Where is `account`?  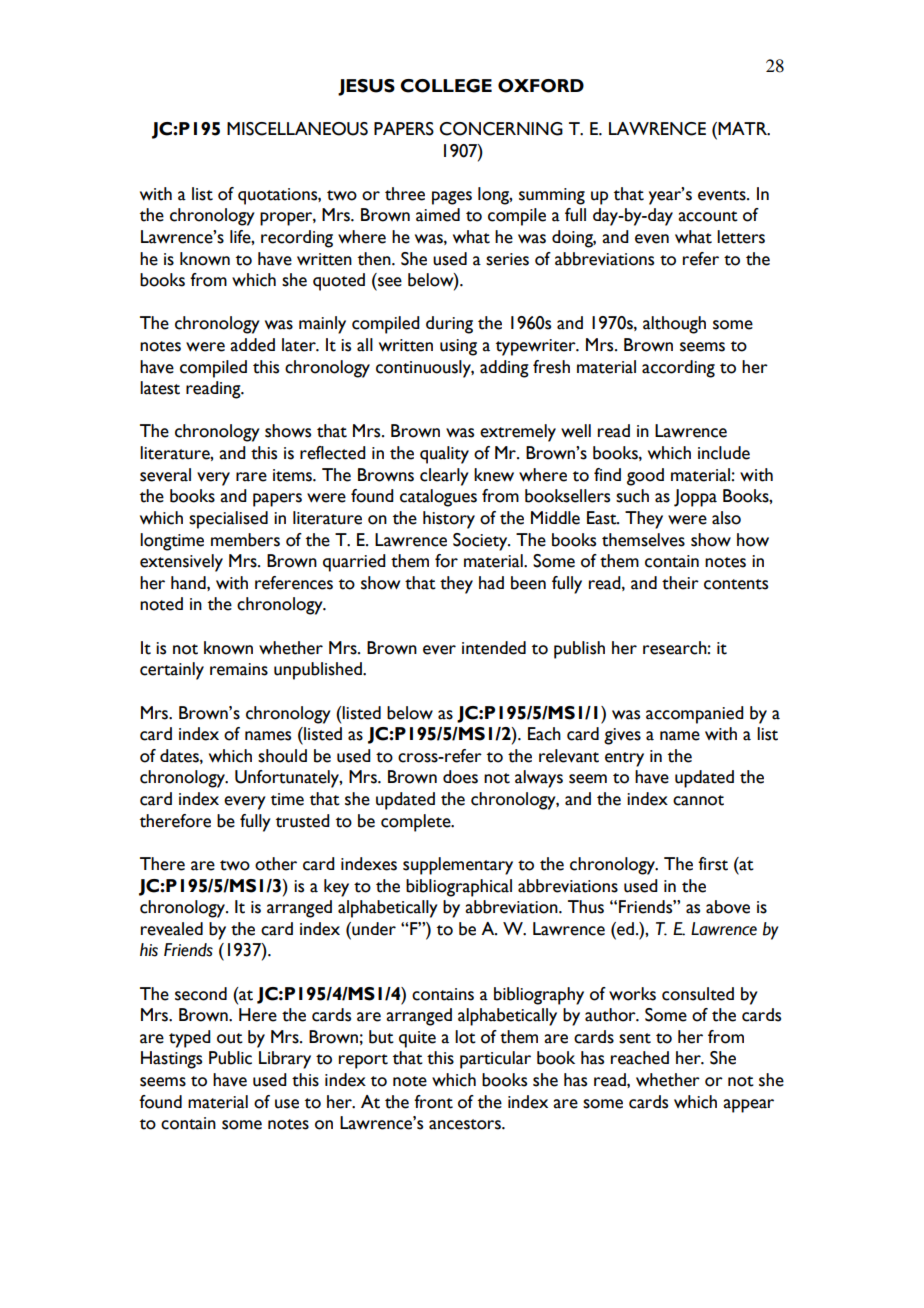 account is located at coordinates (708, 216).
